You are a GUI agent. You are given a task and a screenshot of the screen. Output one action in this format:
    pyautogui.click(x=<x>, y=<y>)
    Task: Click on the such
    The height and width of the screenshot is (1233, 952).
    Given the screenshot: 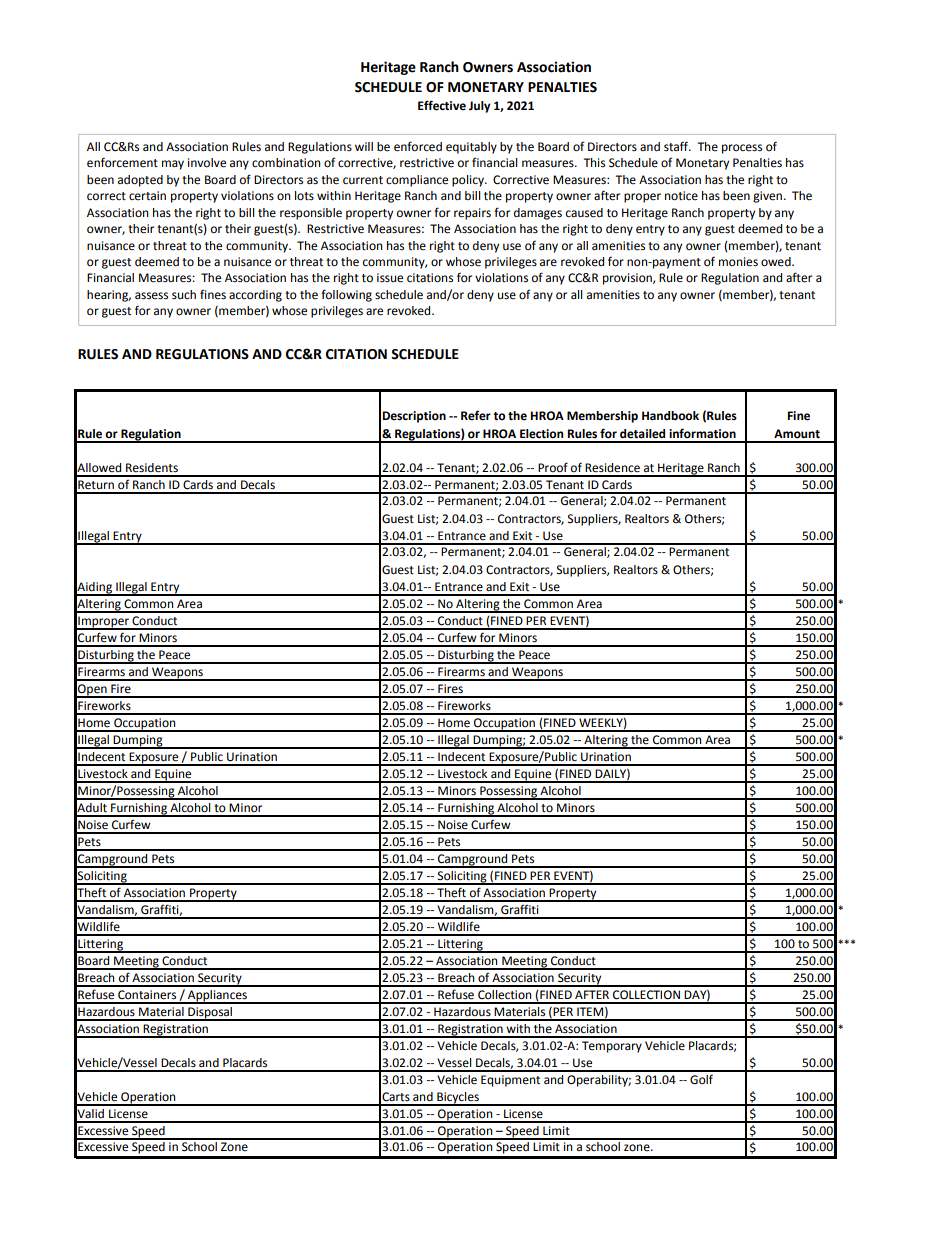 What is the action you would take?
    pyautogui.click(x=184, y=294)
